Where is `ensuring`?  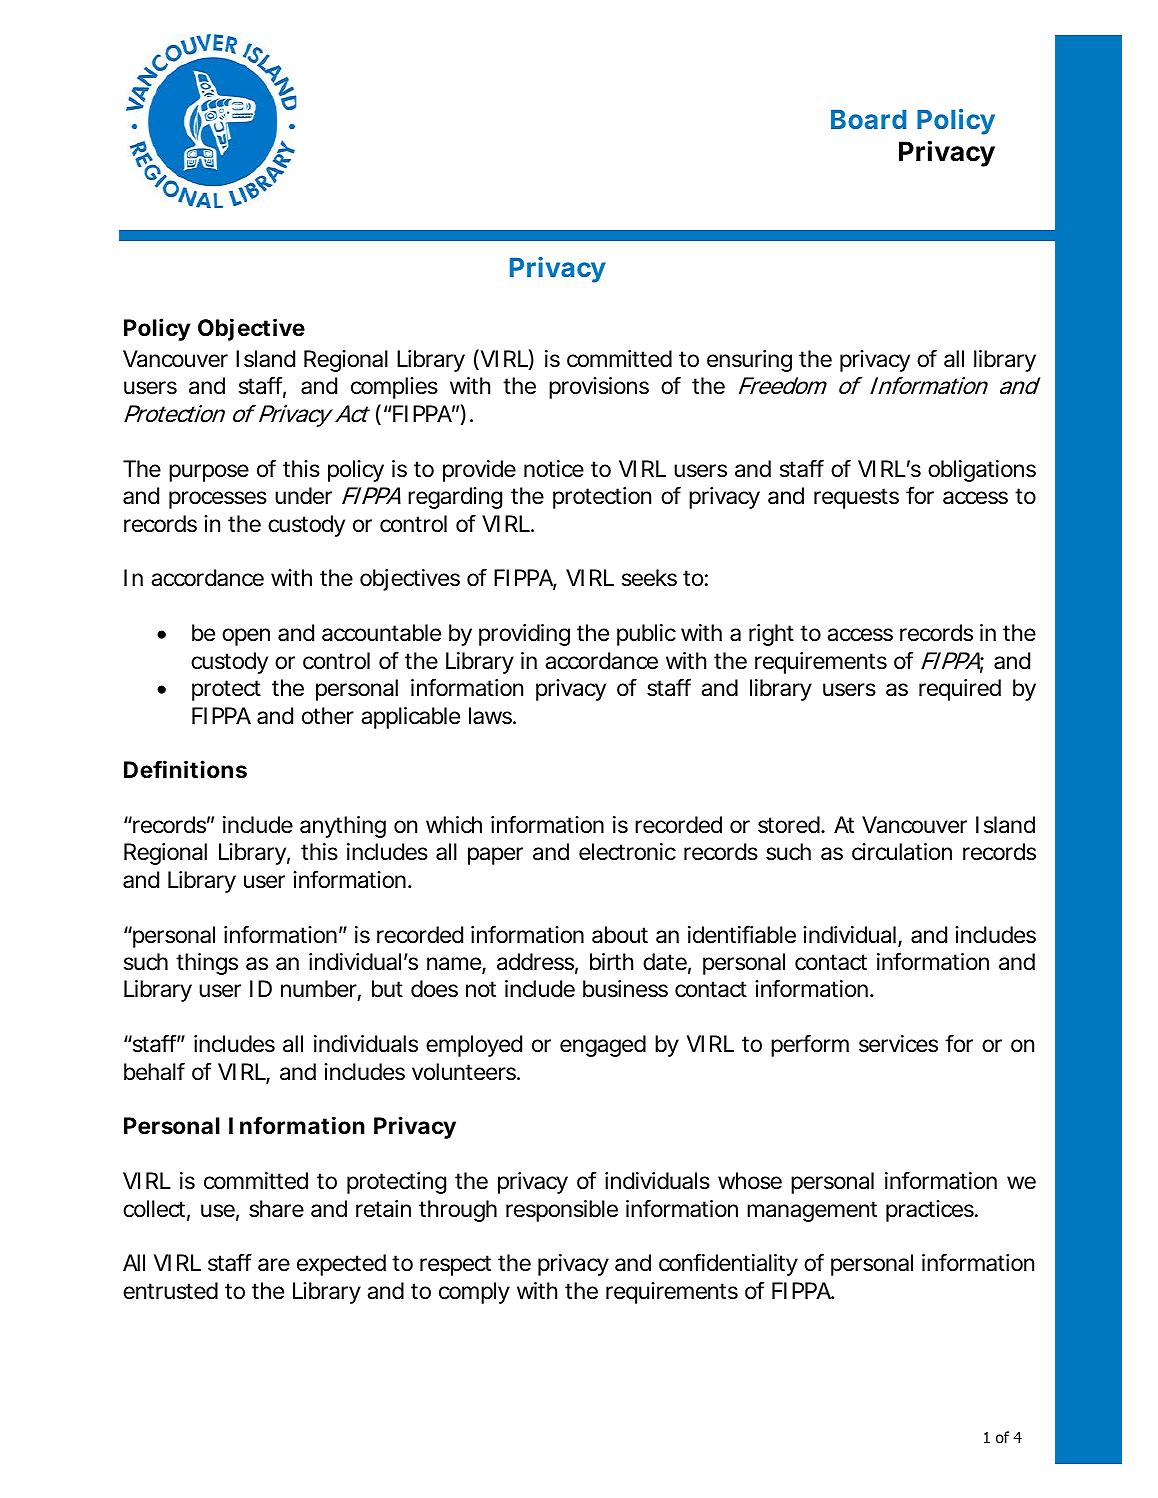
ensuring is located at coordinates (749, 361).
